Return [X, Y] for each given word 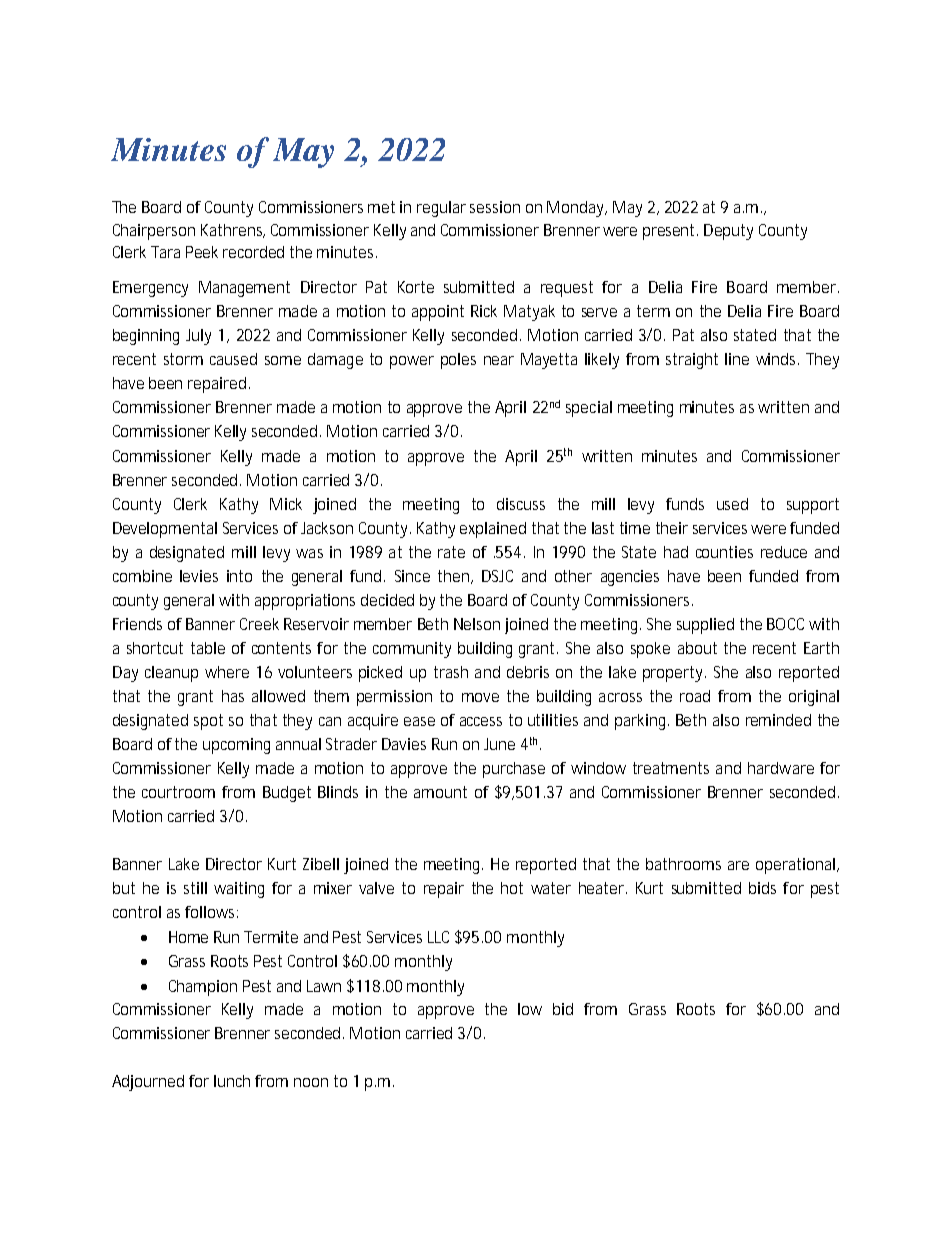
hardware [781, 768]
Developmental [165, 530]
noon [311, 1082]
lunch [232, 1081]
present [670, 232]
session [495, 207]
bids [762, 888]
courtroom [178, 792]
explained [493, 530]
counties [724, 552]
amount [440, 792]
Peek [202, 252]
